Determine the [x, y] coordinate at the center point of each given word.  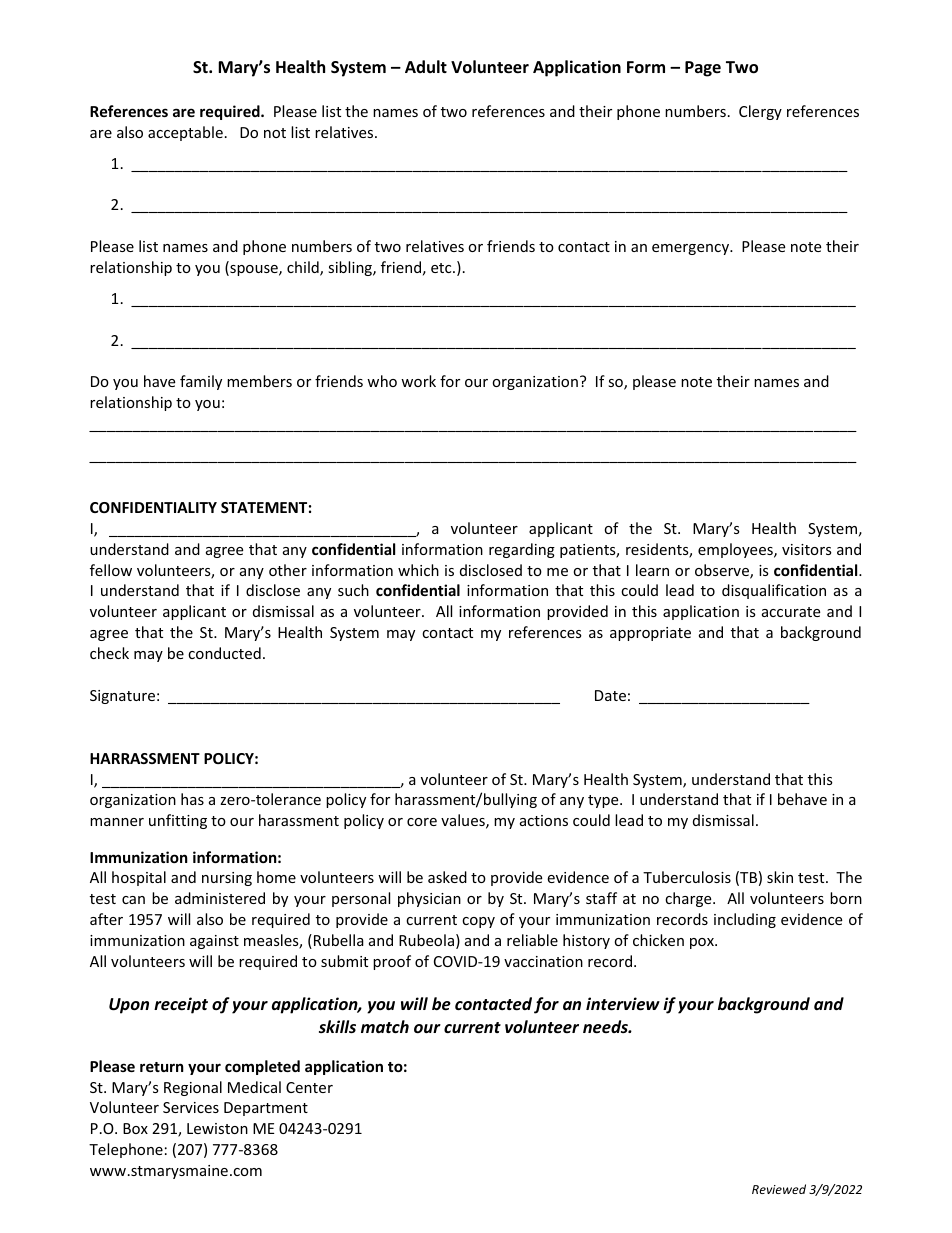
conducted [224, 653]
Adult [426, 66]
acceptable [185, 133]
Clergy [760, 112]
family [201, 382]
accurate [791, 612]
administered [220, 898]
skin [780, 877]
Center [309, 1087]
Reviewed [779, 1189]
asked [447, 877]
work [418, 381]
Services [191, 1107]
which [418, 570]
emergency [692, 249]
